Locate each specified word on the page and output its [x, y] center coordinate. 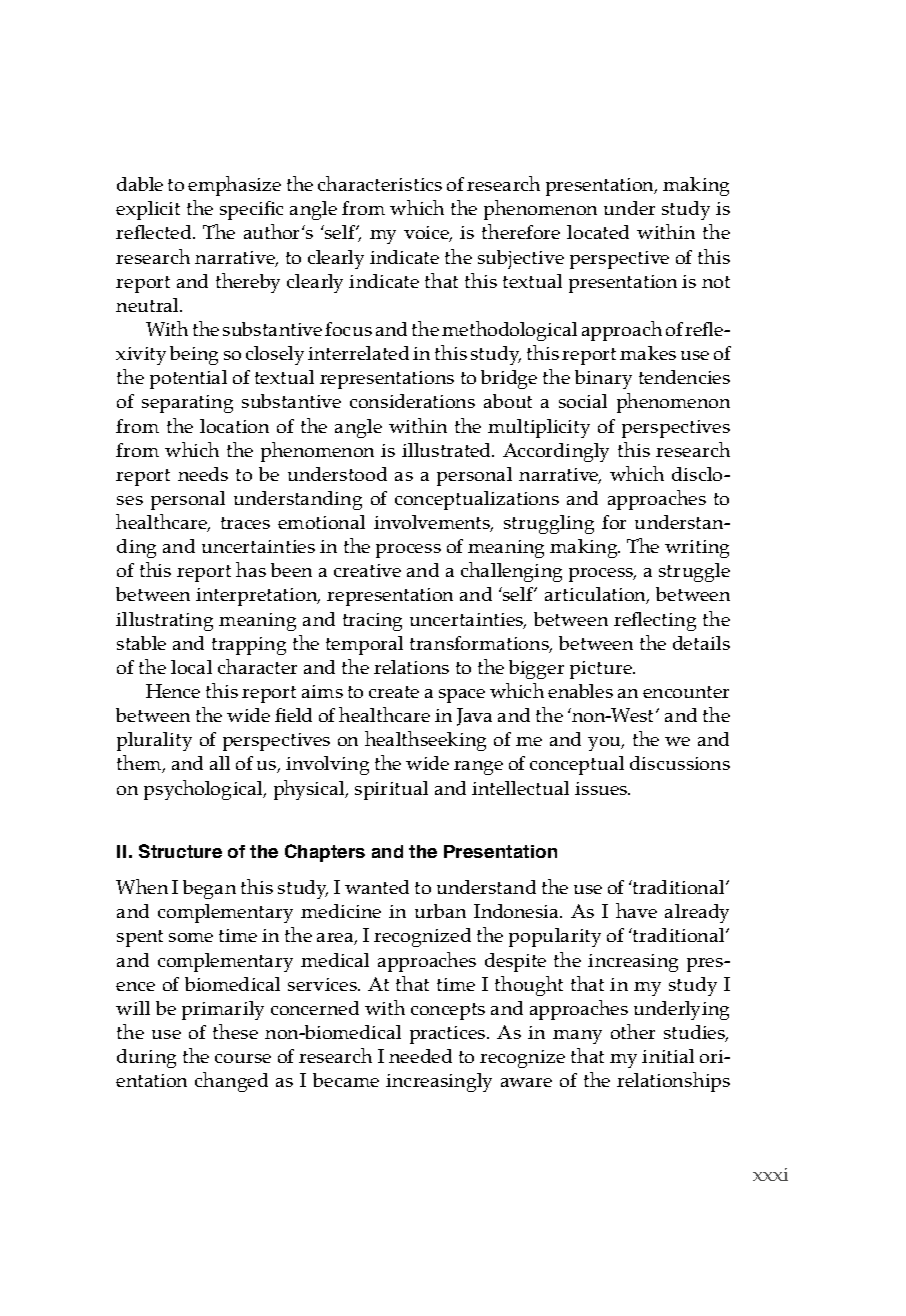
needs [203, 474]
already [697, 913]
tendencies [684, 377]
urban [440, 911]
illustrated [448, 450]
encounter [686, 692]
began [209, 889]
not [716, 282]
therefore [521, 231]
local [191, 667]
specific [251, 210]
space [462, 696]
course [243, 1058]
